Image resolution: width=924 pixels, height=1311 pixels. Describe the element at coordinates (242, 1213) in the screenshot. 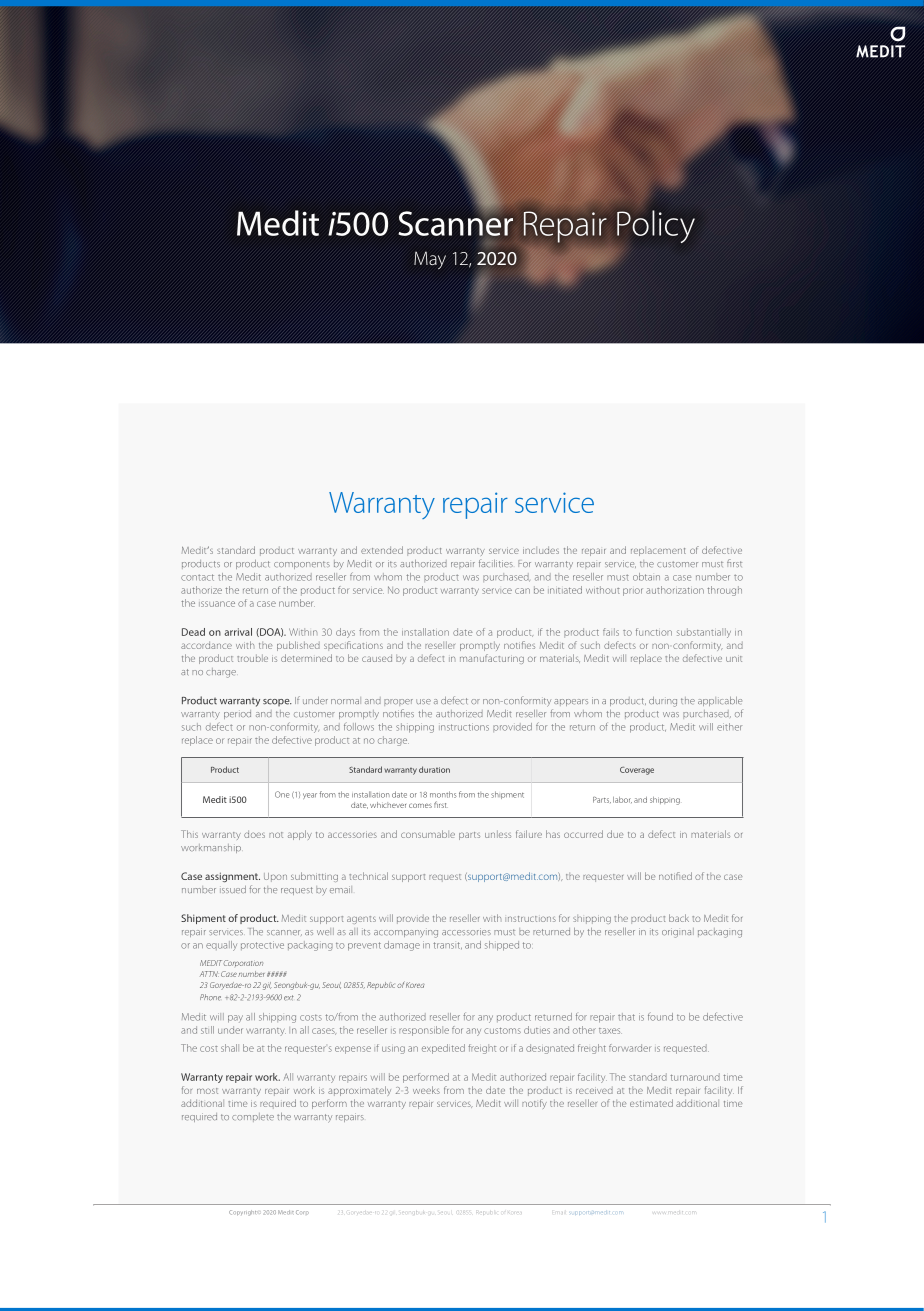

I see `Copyright` at that location.
